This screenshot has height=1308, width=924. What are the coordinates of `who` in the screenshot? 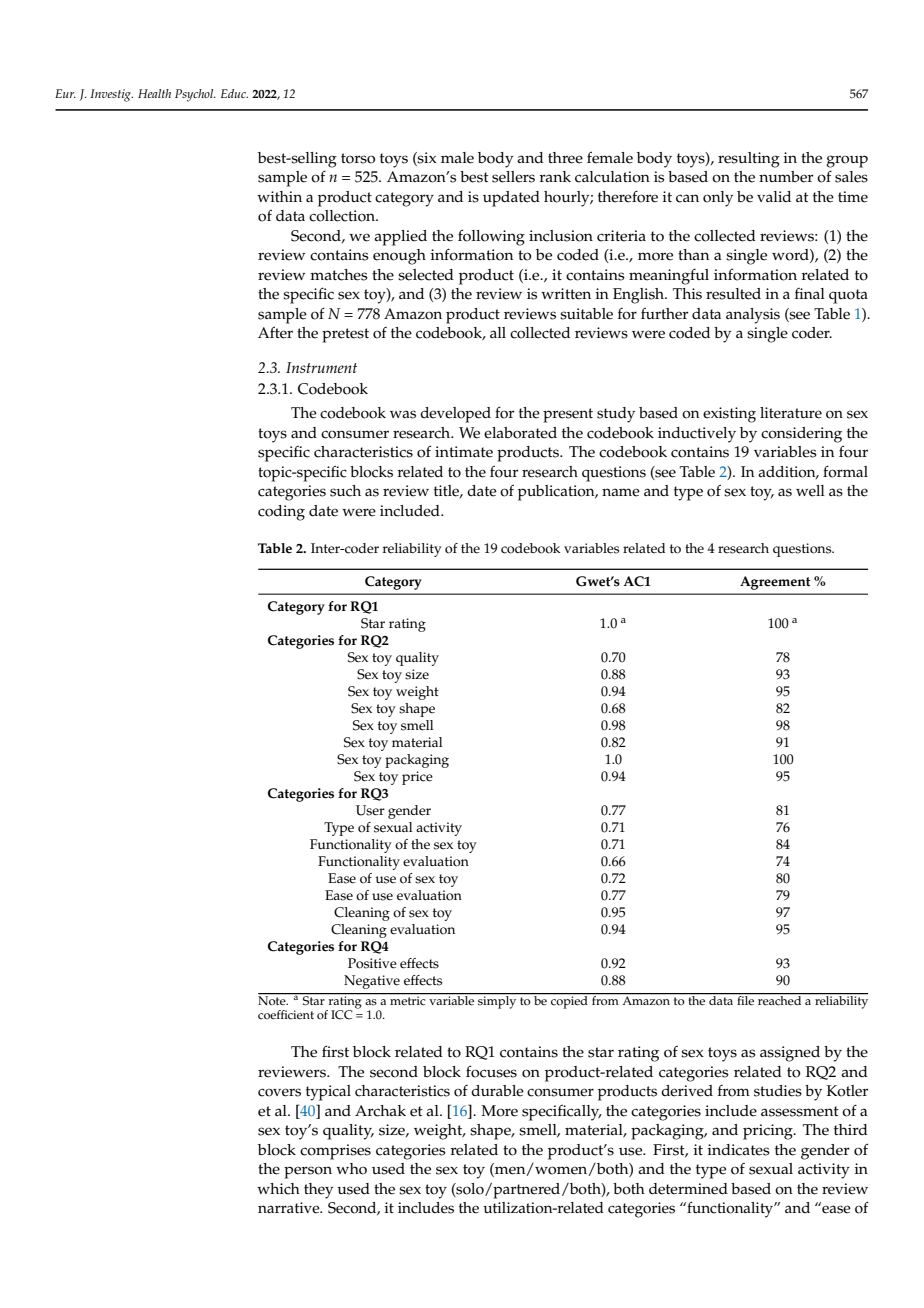 It's located at (351, 1169).
